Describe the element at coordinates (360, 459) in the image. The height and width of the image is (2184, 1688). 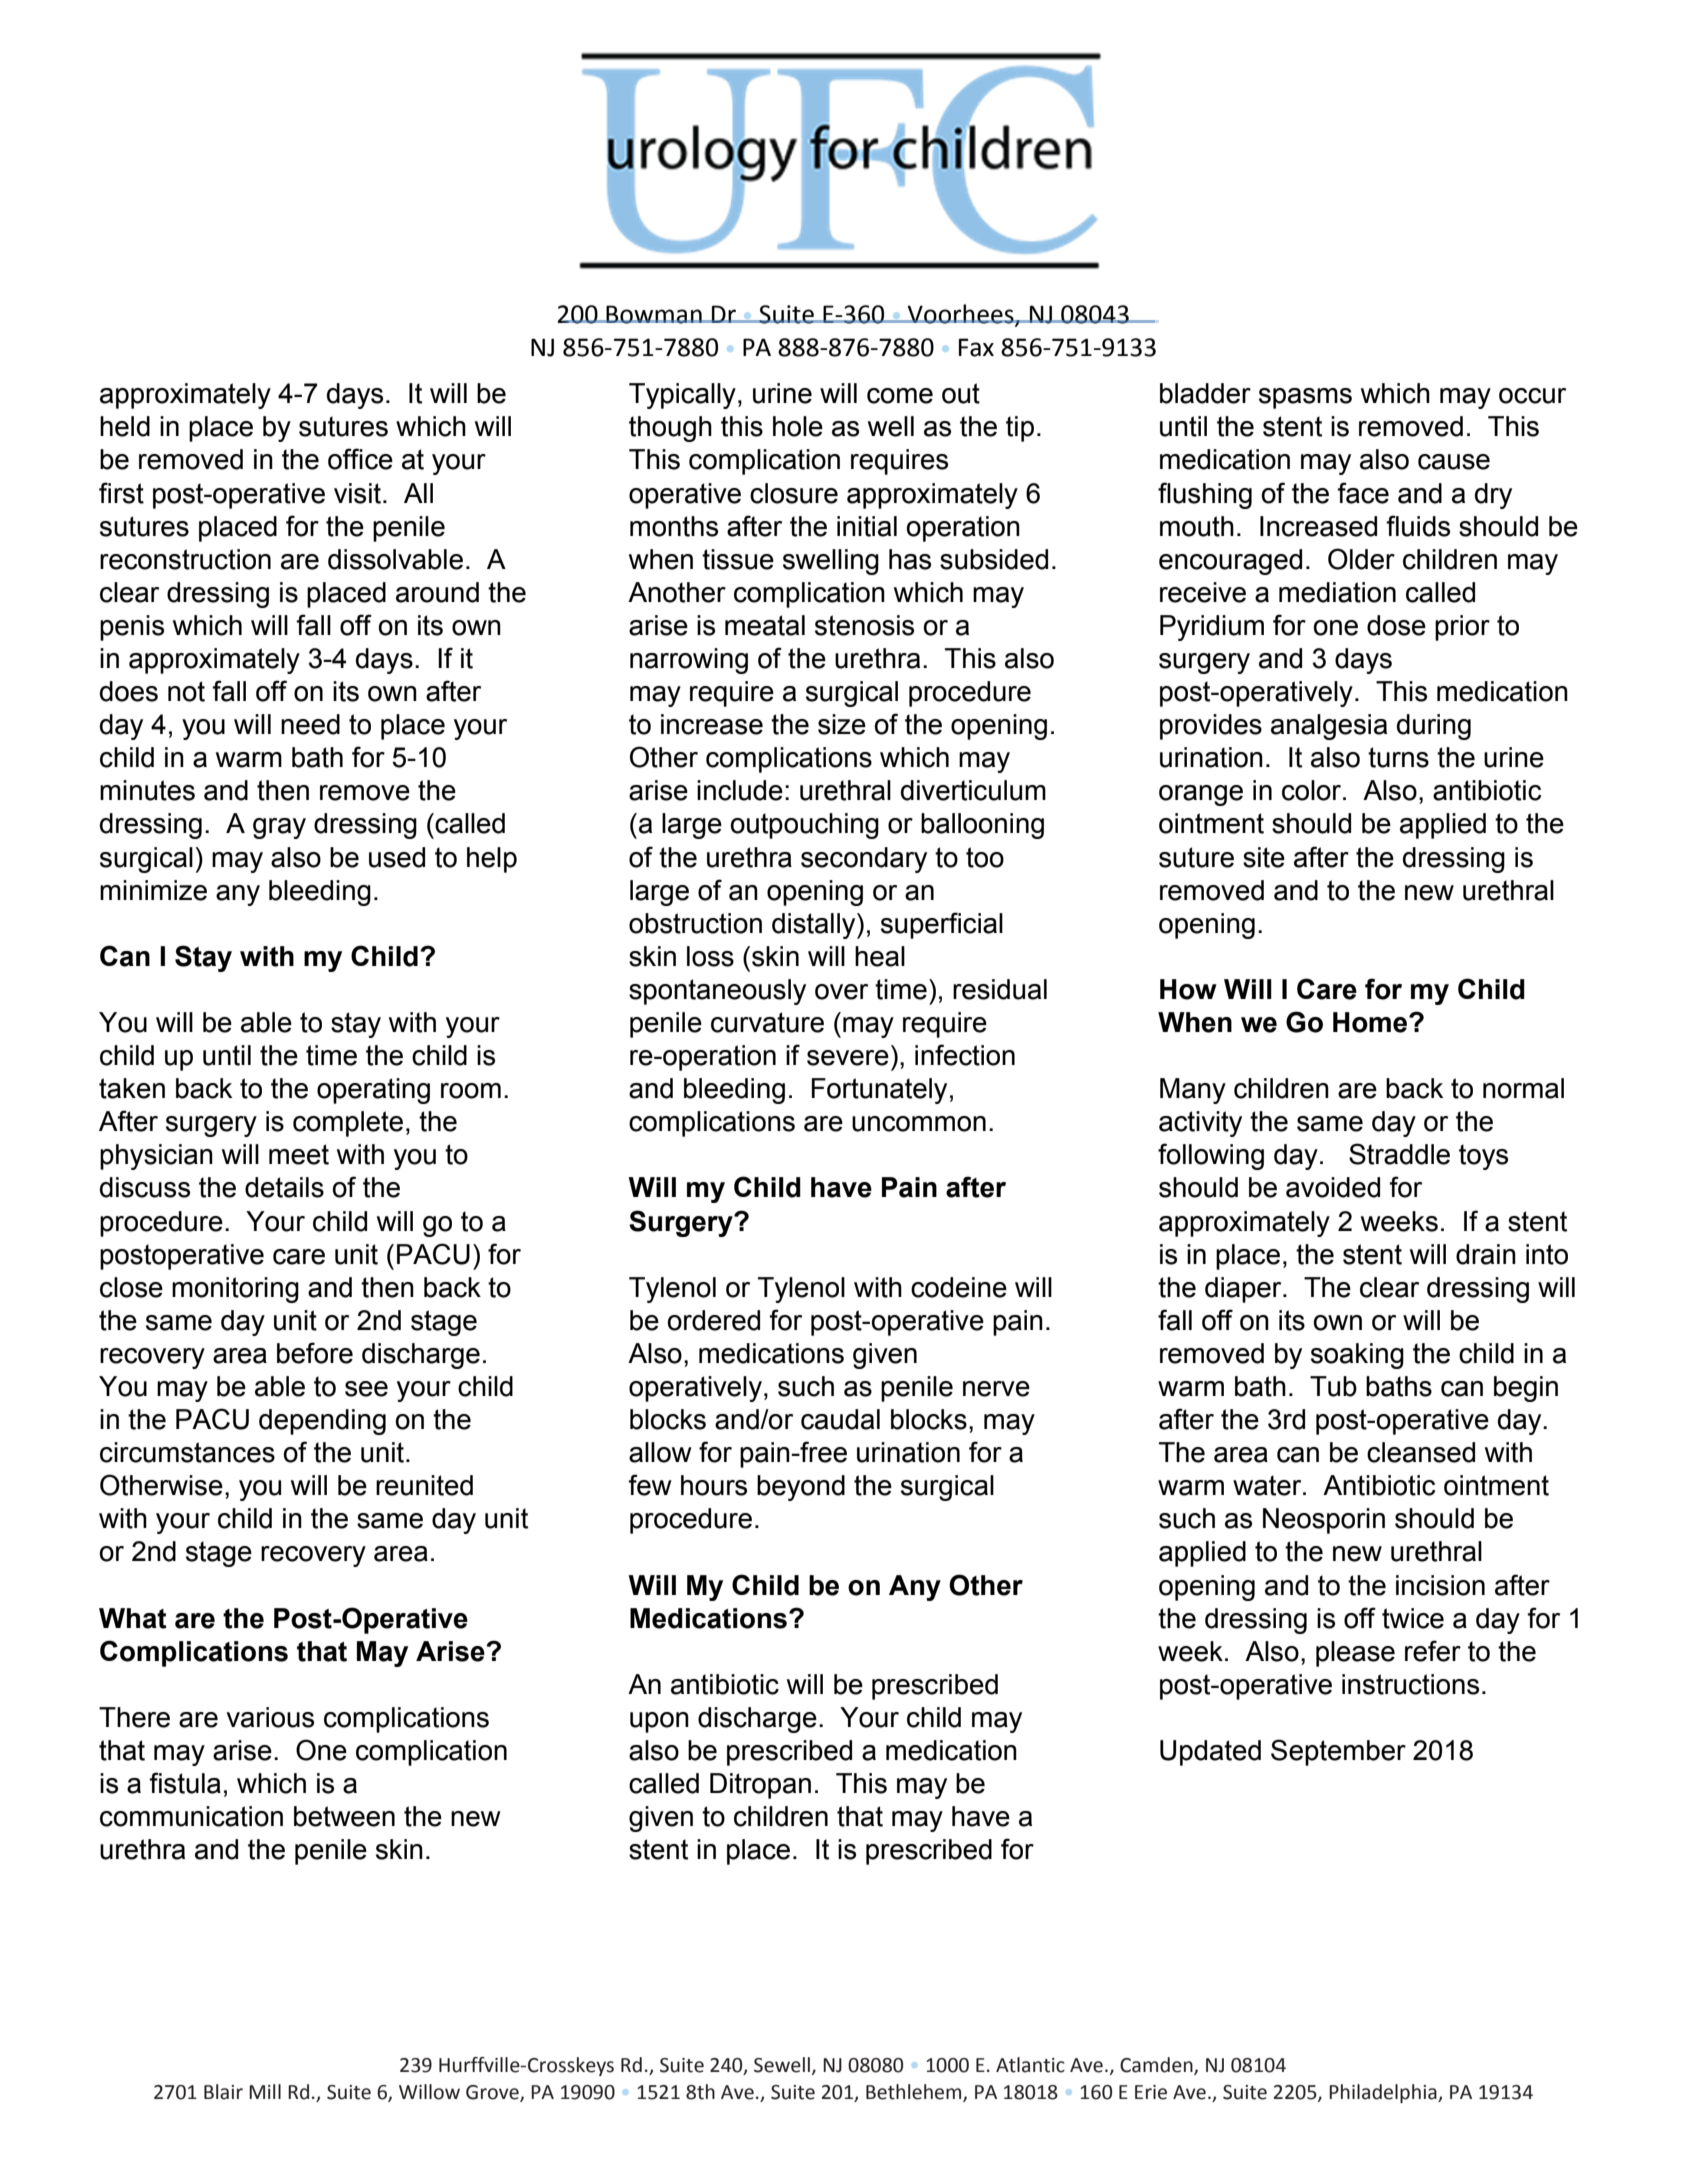
I see `office` at that location.
